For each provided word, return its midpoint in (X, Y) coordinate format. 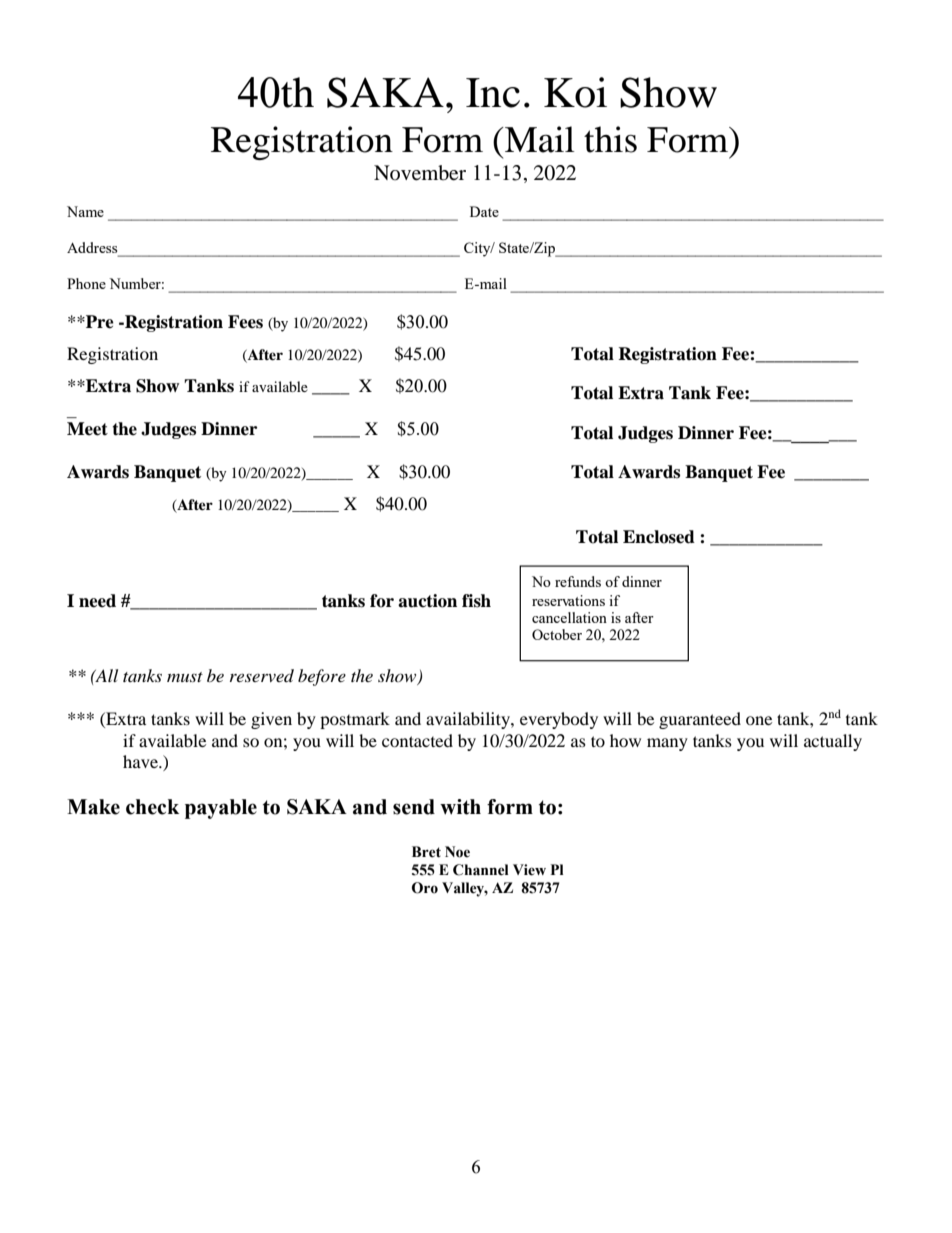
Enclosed (659, 537)
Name (85, 211)
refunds (578, 581)
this (610, 139)
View (529, 870)
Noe (457, 852)
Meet (87, 429)
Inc (493, 93)
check (152, 807)
